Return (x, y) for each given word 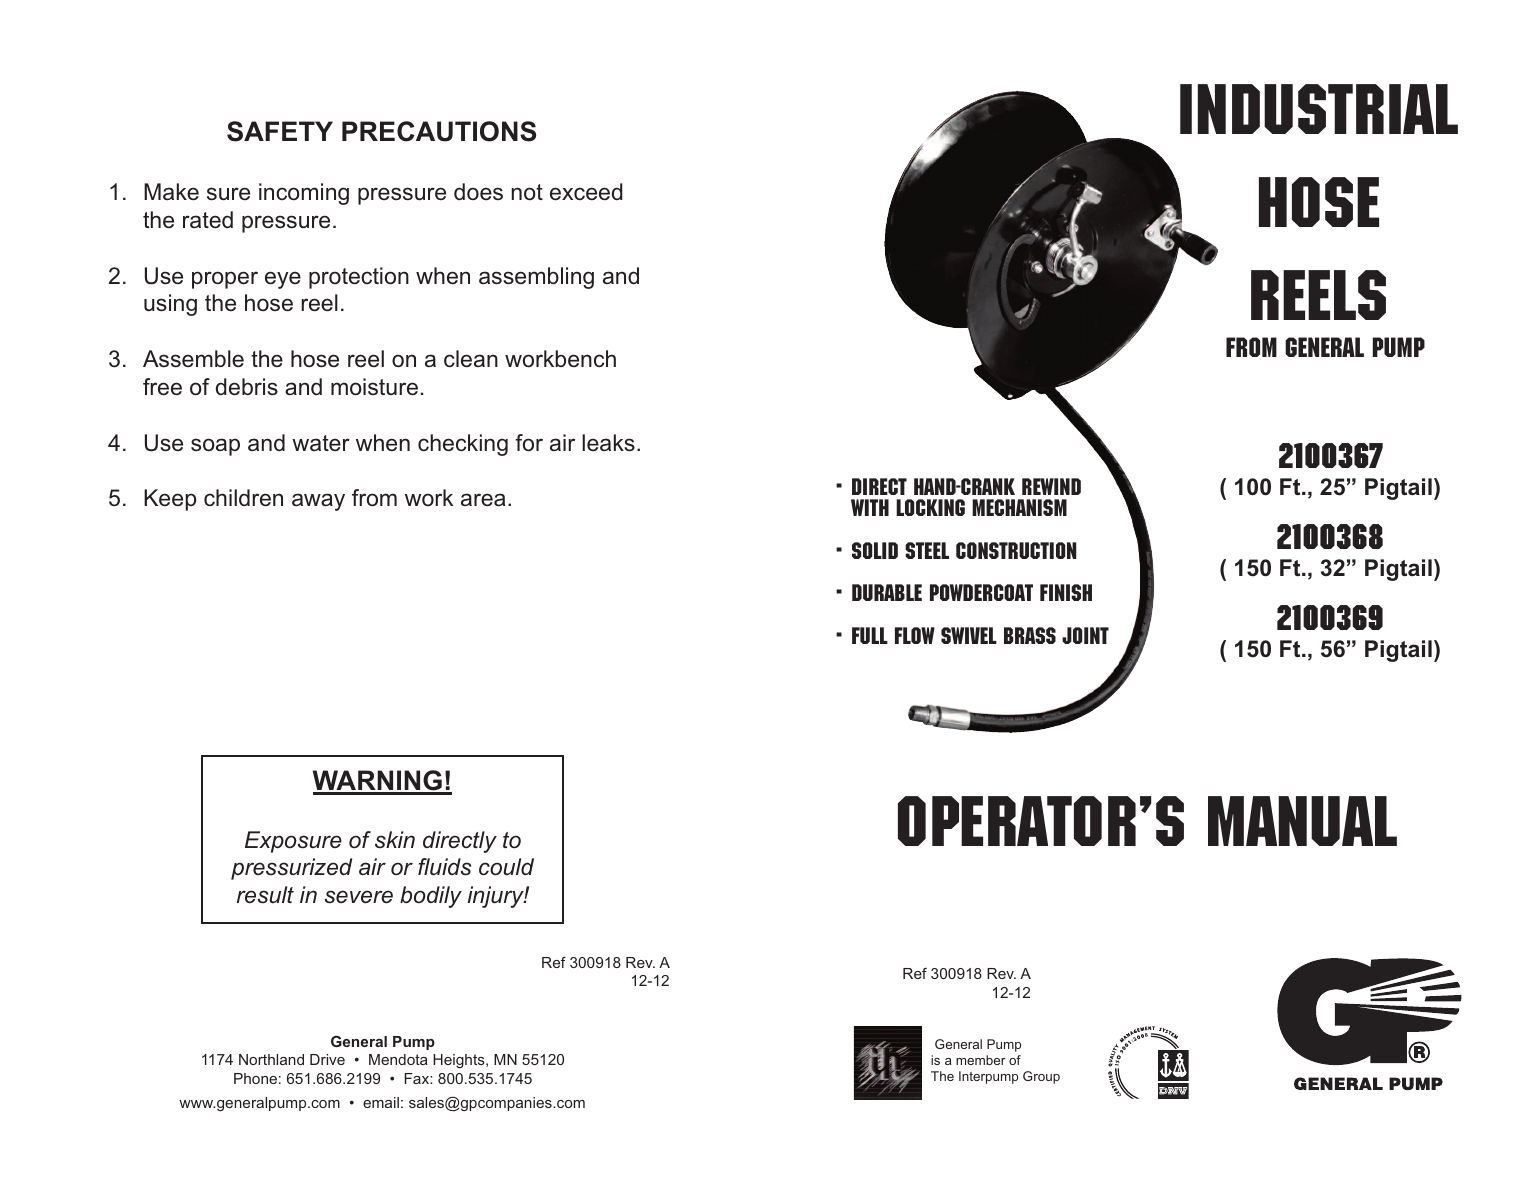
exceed (586, 192)
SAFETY (280, 131)
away (318, 502)
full (870, 635)
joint (1085, 635)
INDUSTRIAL (1319, 109)
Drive (327, 1059)
